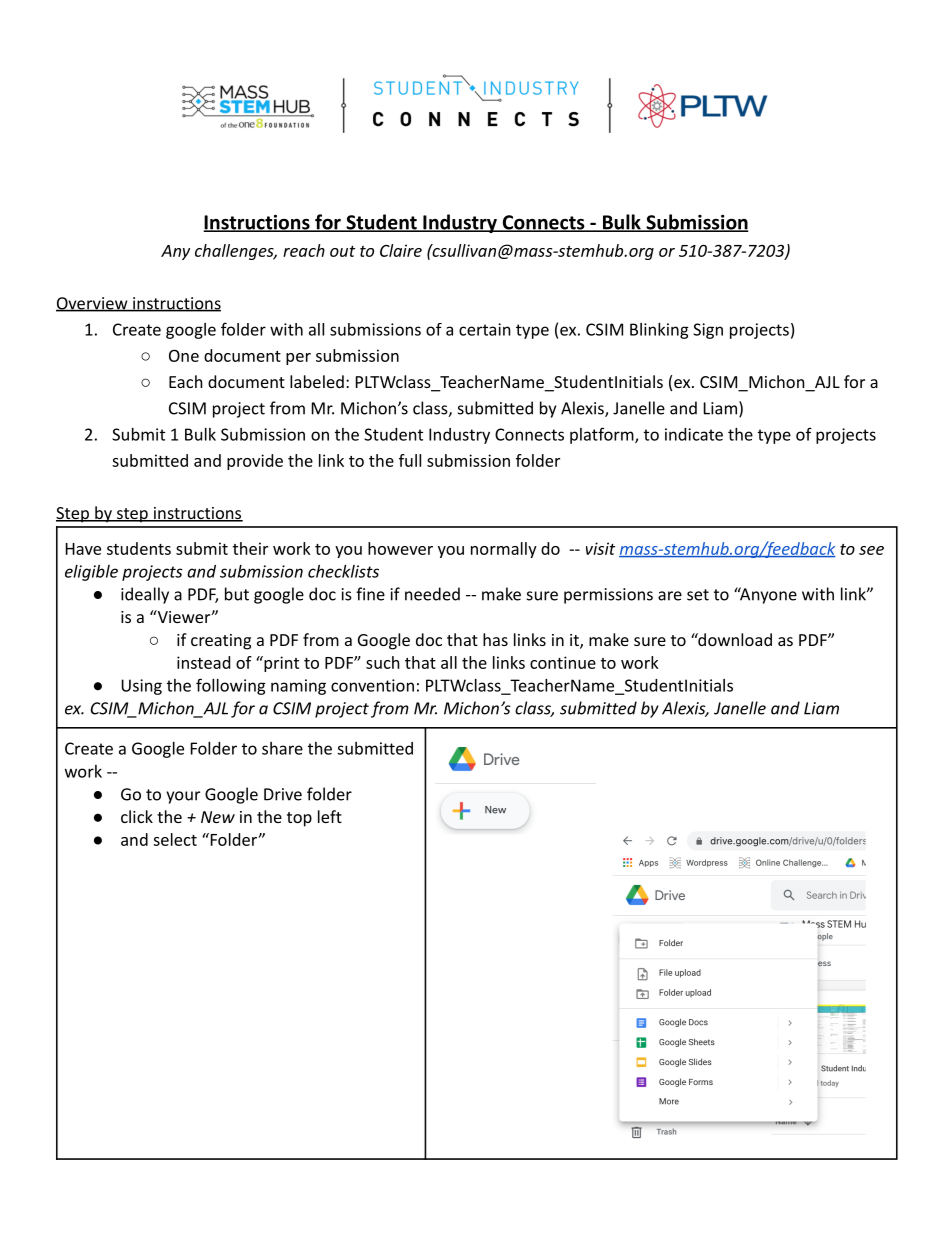 The image size is (952, 1233). Describe the element at coordinates (767, 595) in the document. I see `Anyone` at that location.
